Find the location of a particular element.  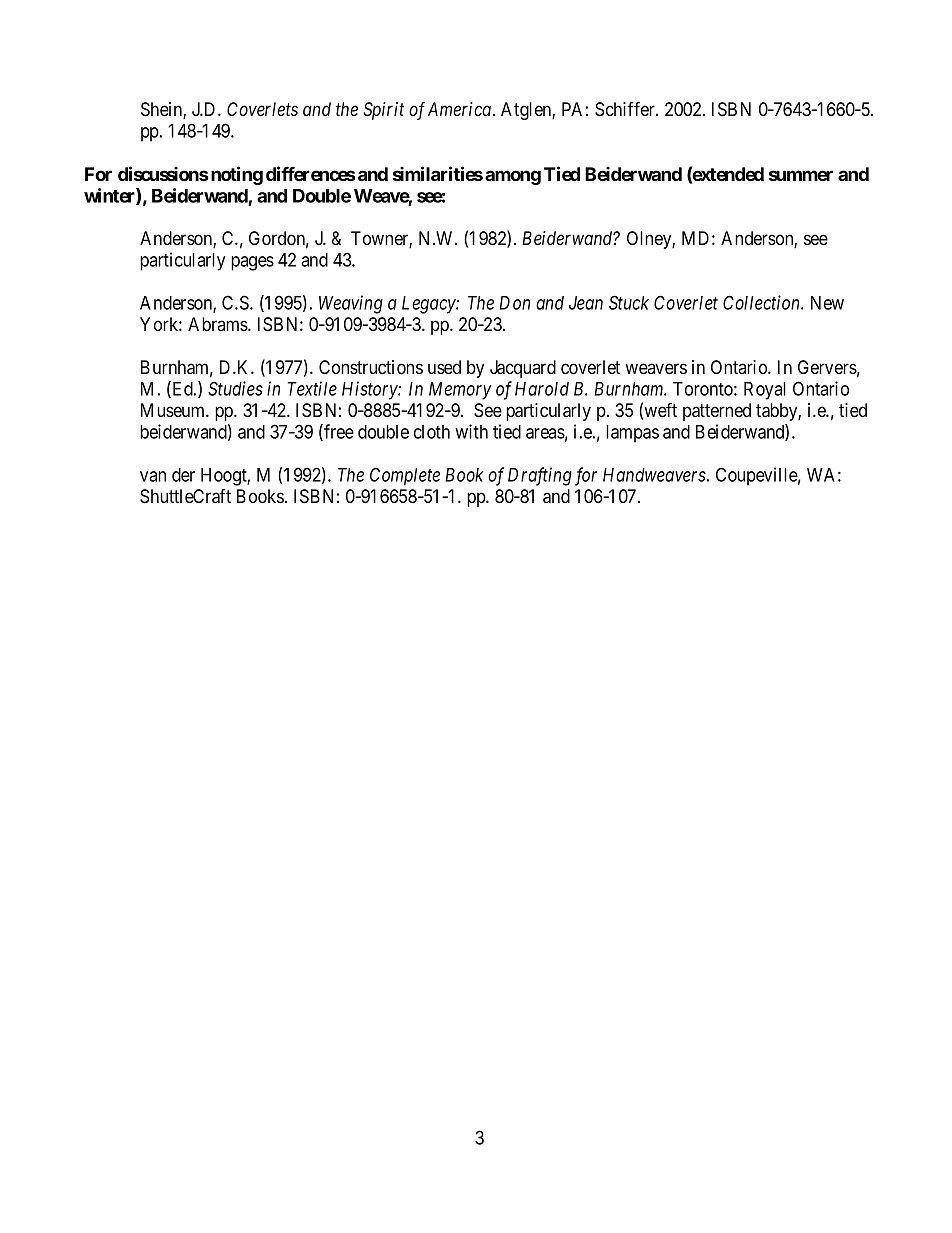

Spirit is located at coordinates (383, 111).
